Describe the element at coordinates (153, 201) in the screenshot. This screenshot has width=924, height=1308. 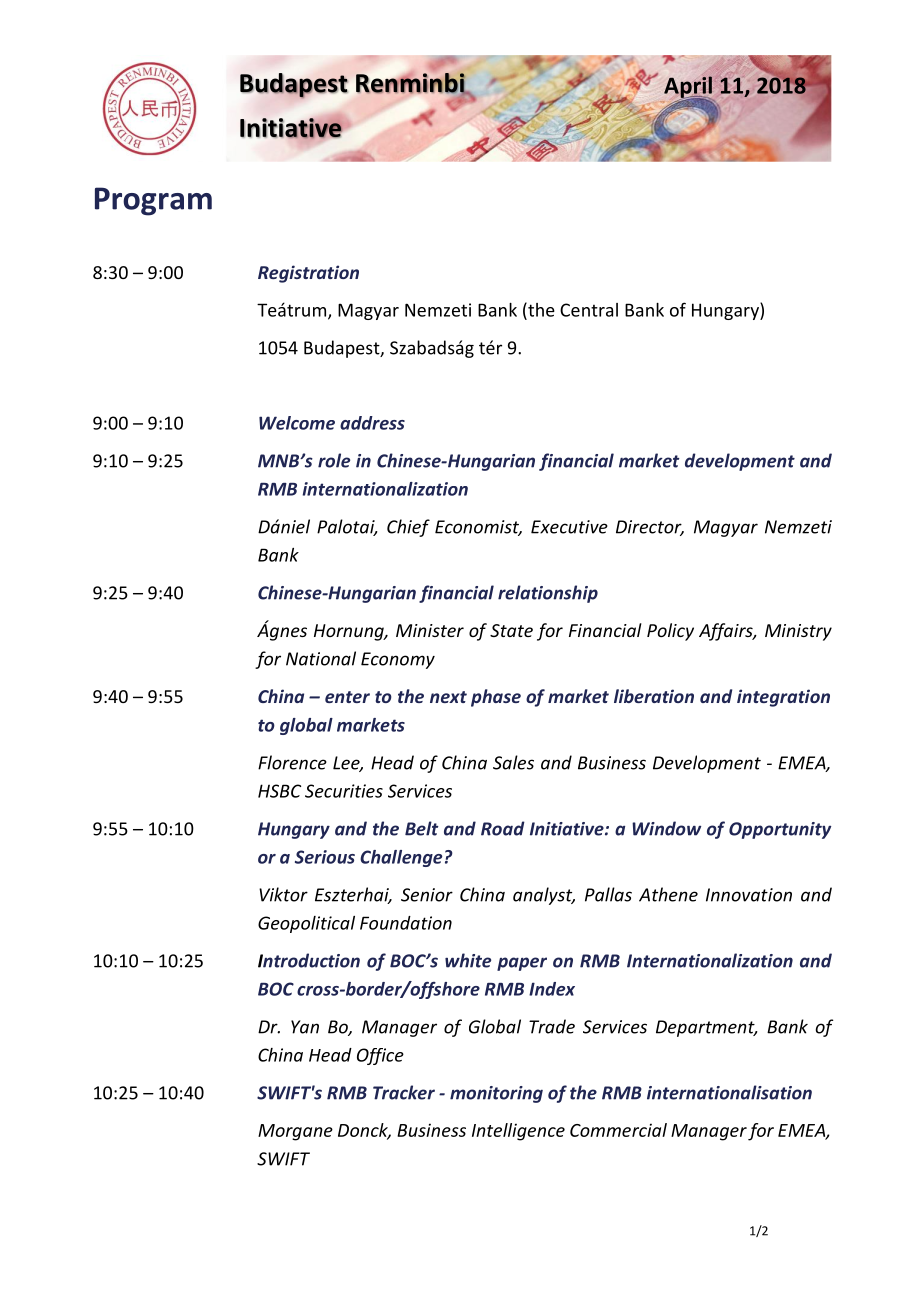
I see `Program` at that location.
